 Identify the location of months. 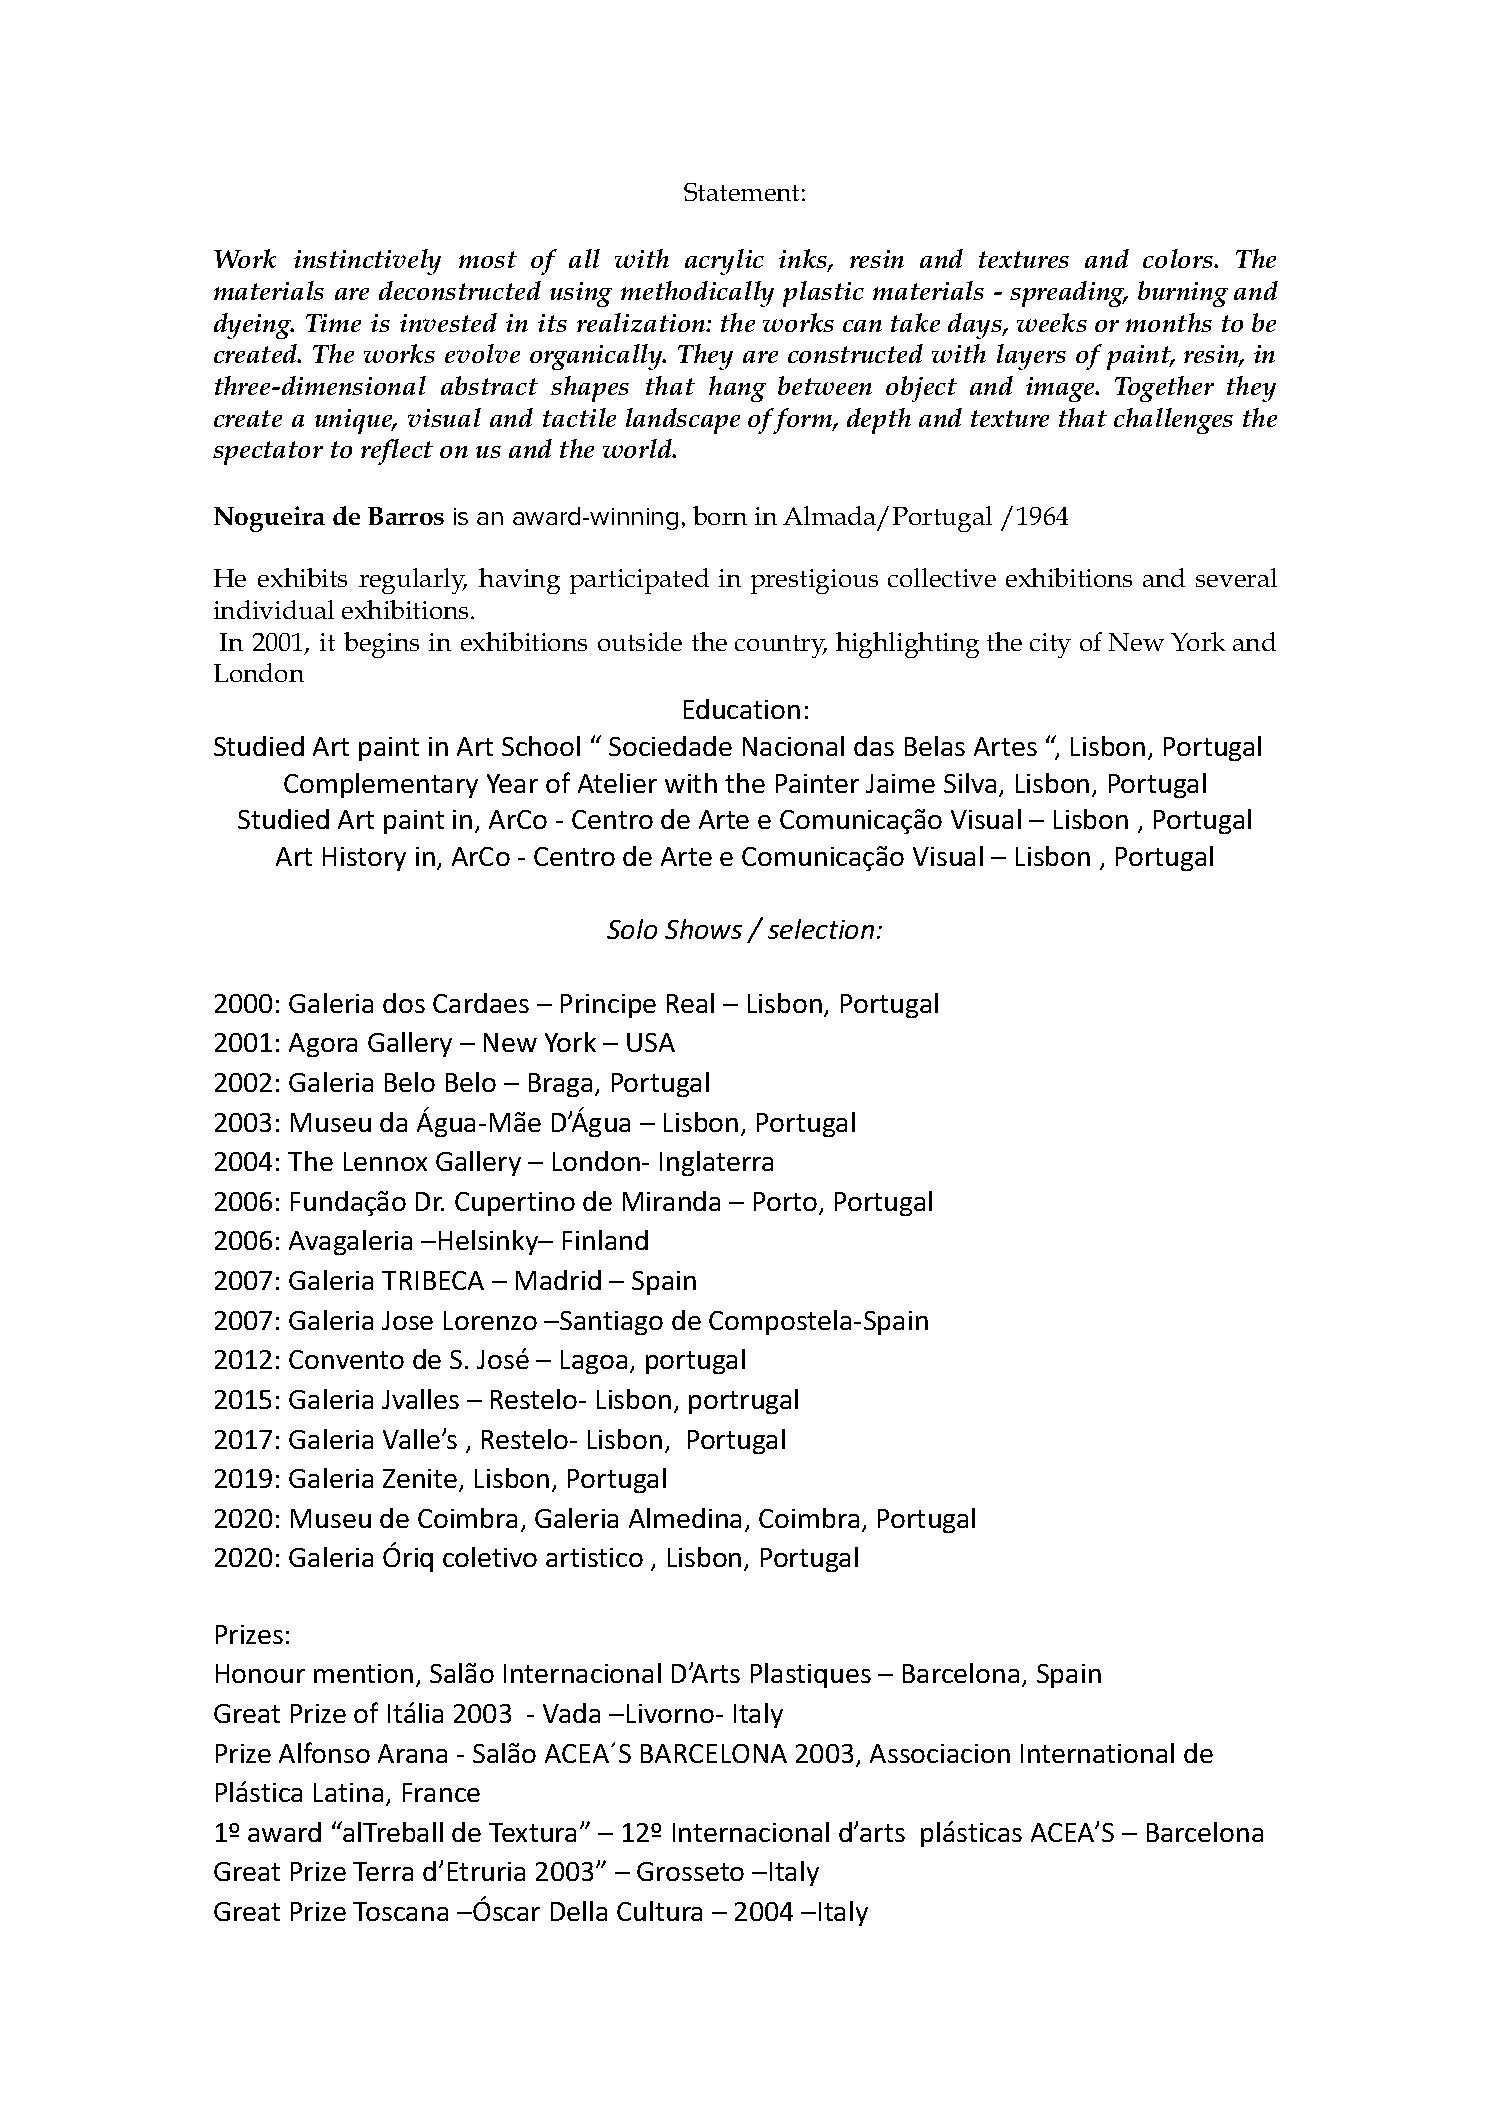
(1169, 322).
